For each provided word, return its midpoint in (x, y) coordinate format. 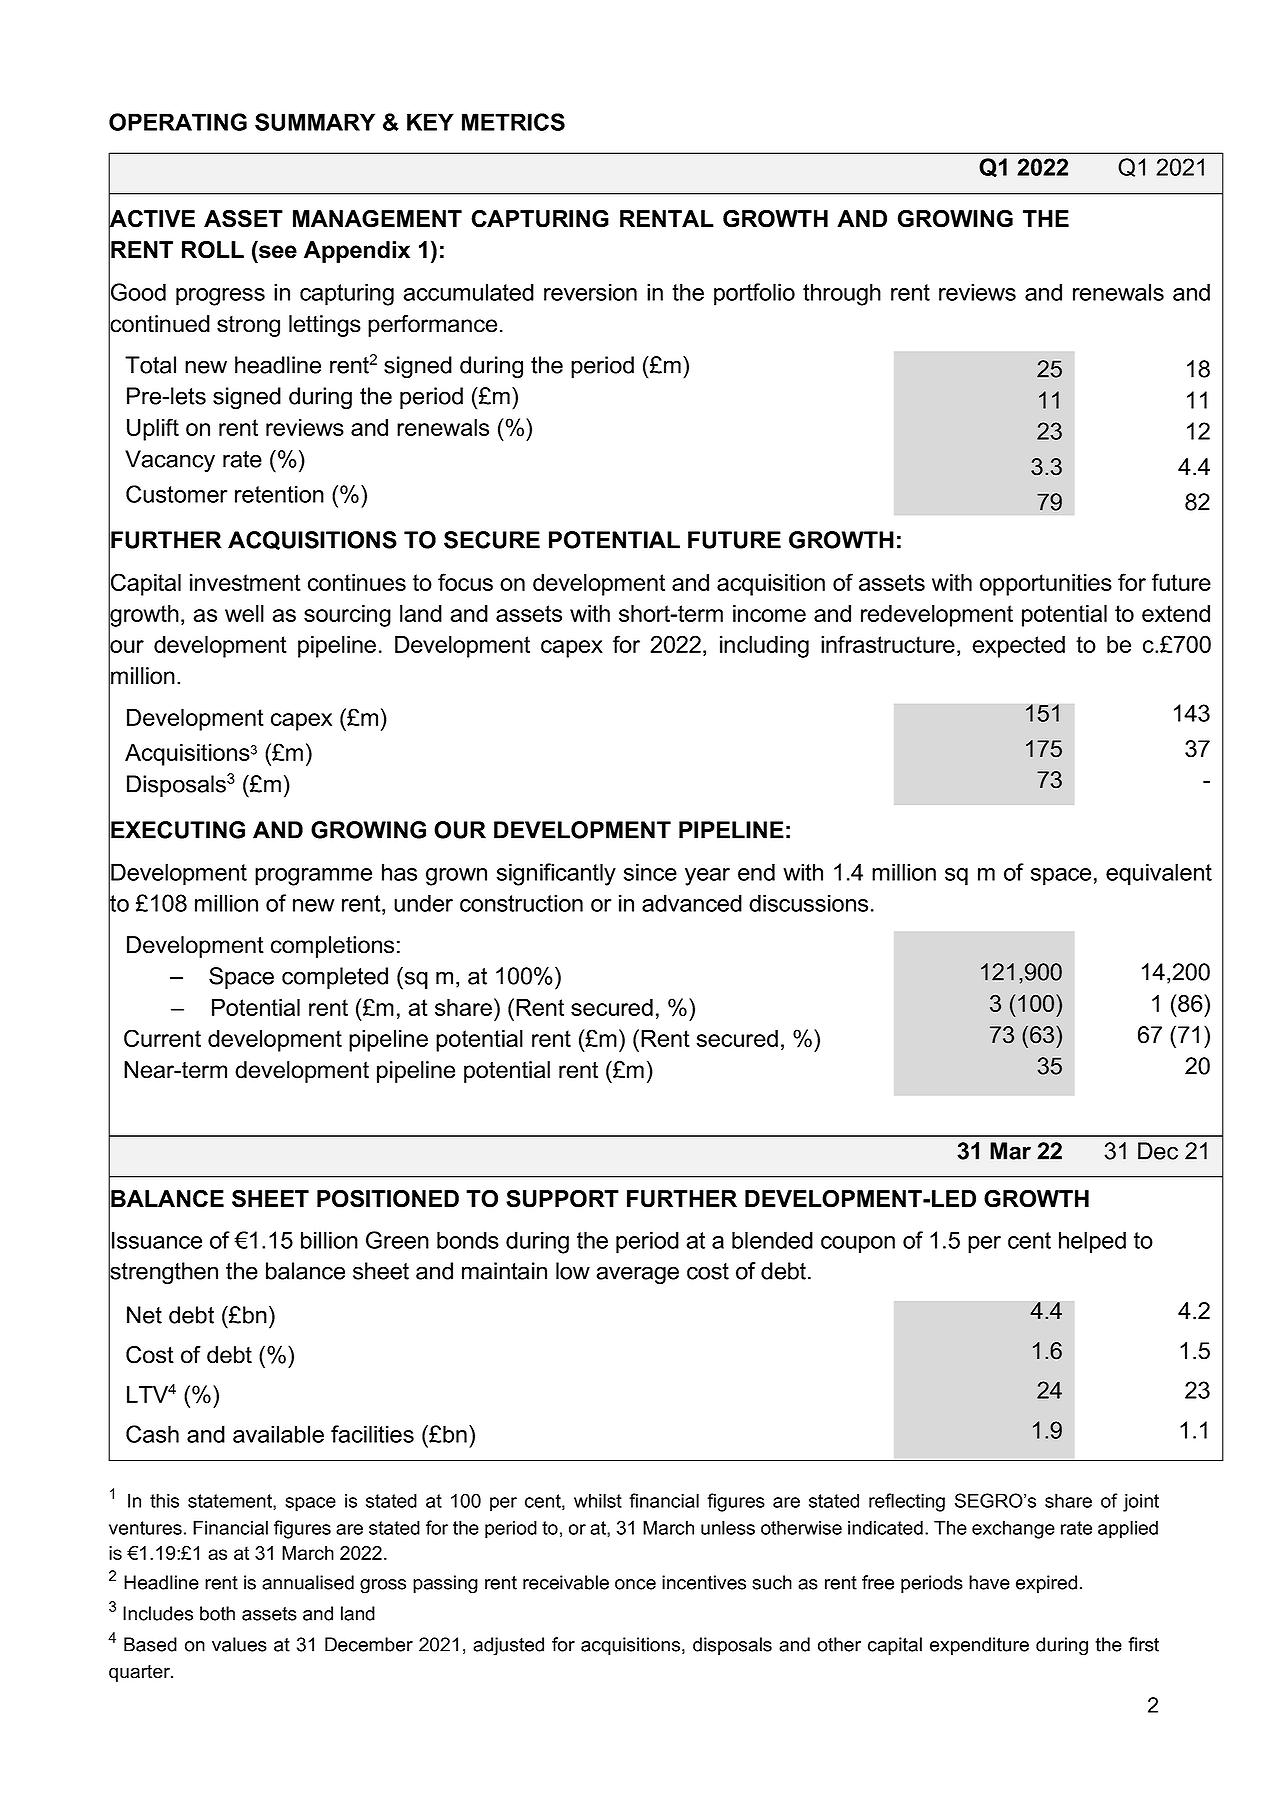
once (635, 1584)
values (239, 1644)
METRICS (513, 122)
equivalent (1159, 874)
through (842, 294)
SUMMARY (315, 122)
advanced (692, 903)
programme (313, 877)
